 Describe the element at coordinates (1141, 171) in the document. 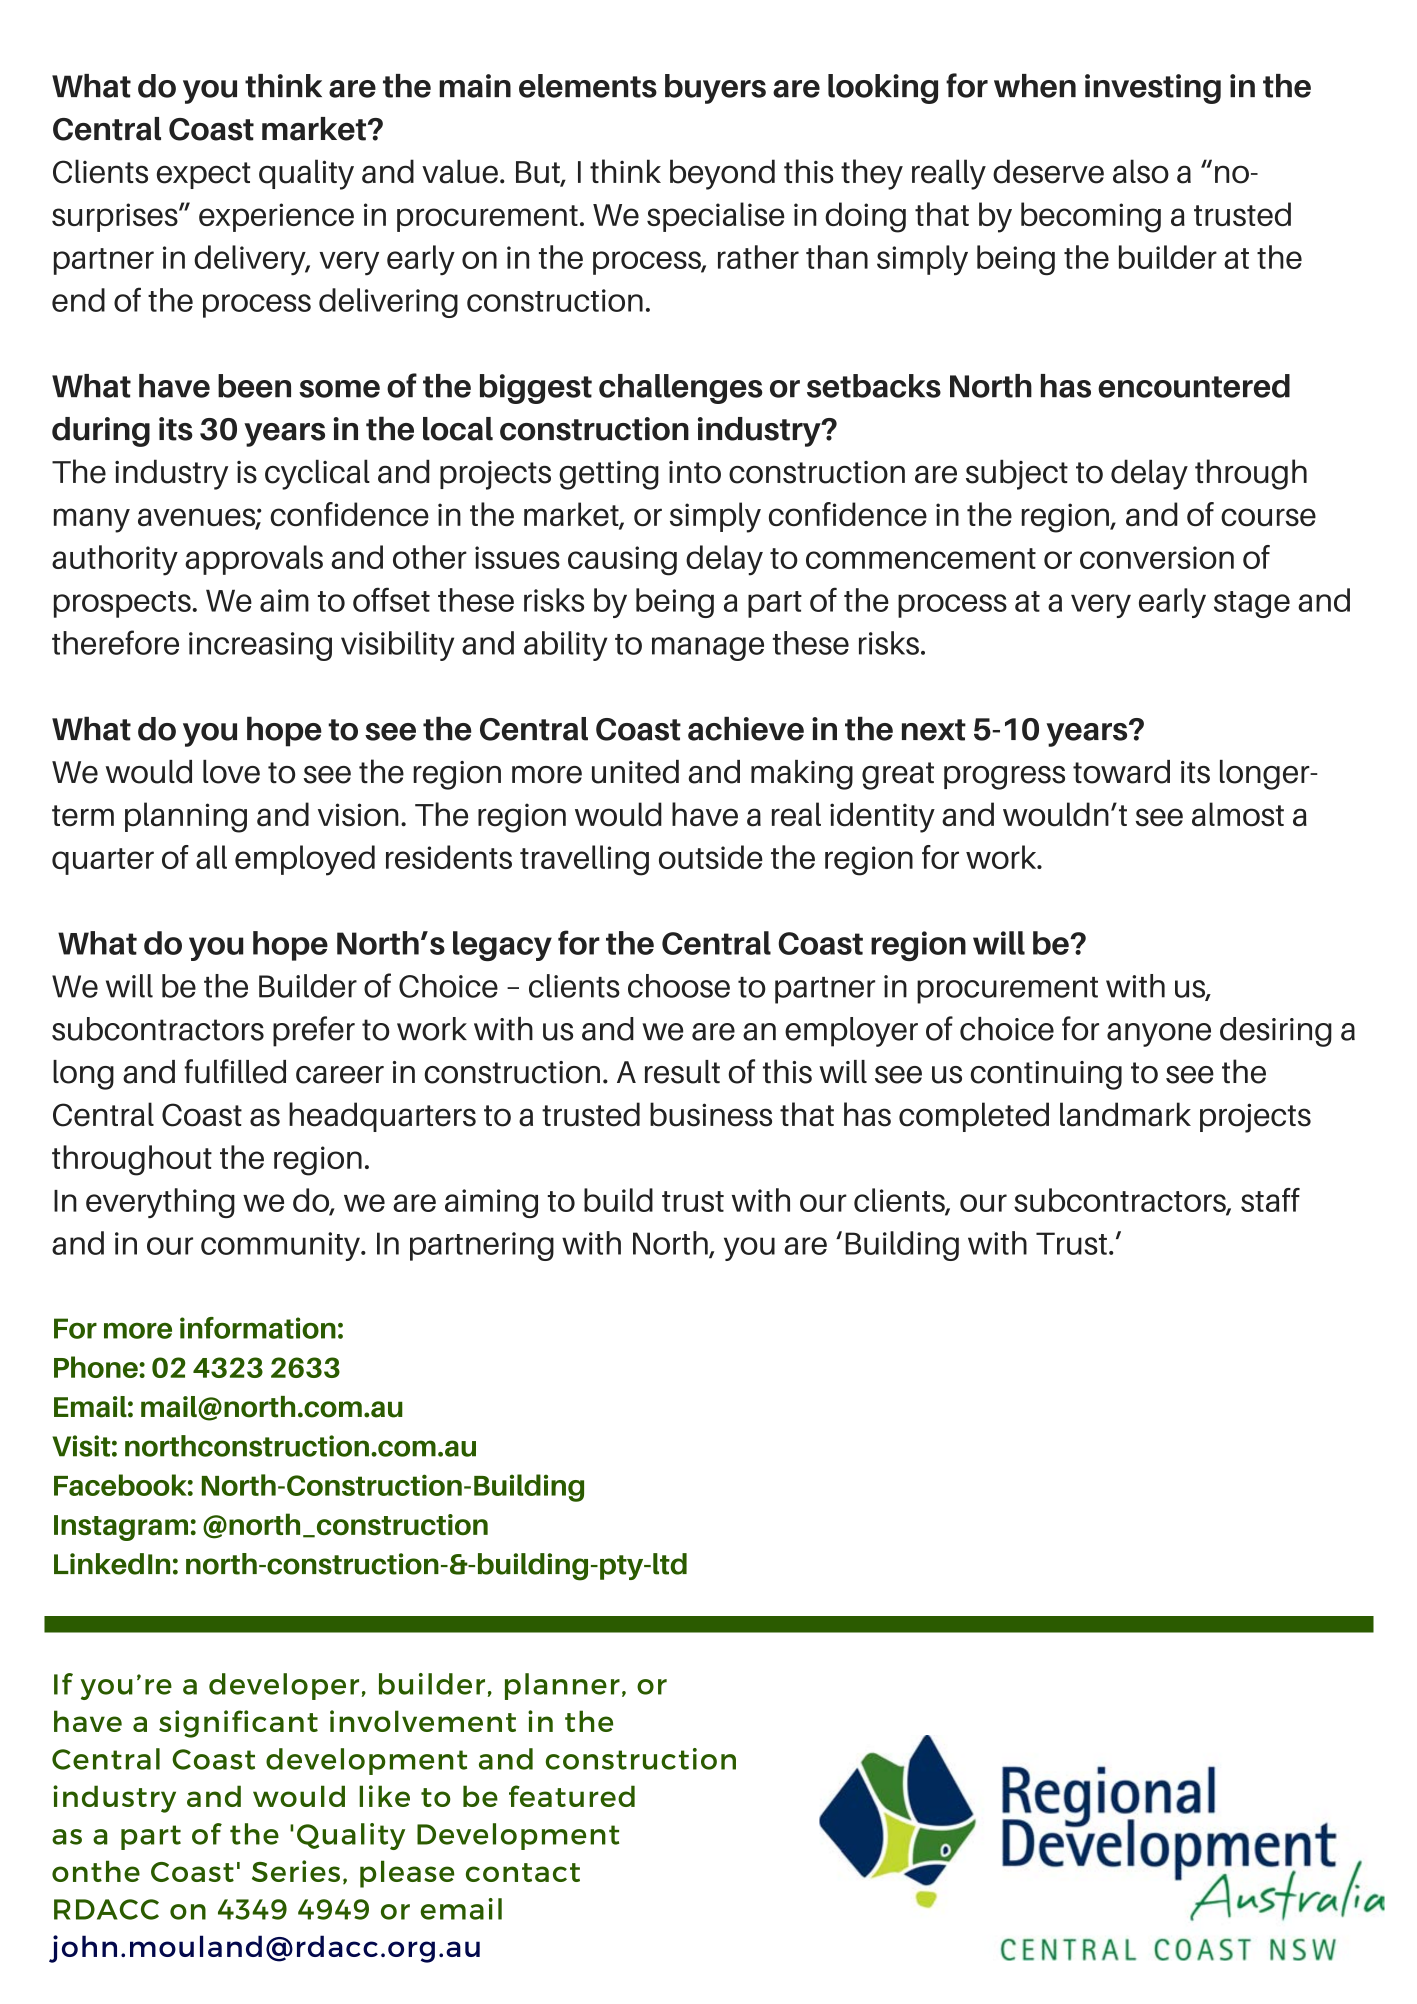

I see `also` at that location.
